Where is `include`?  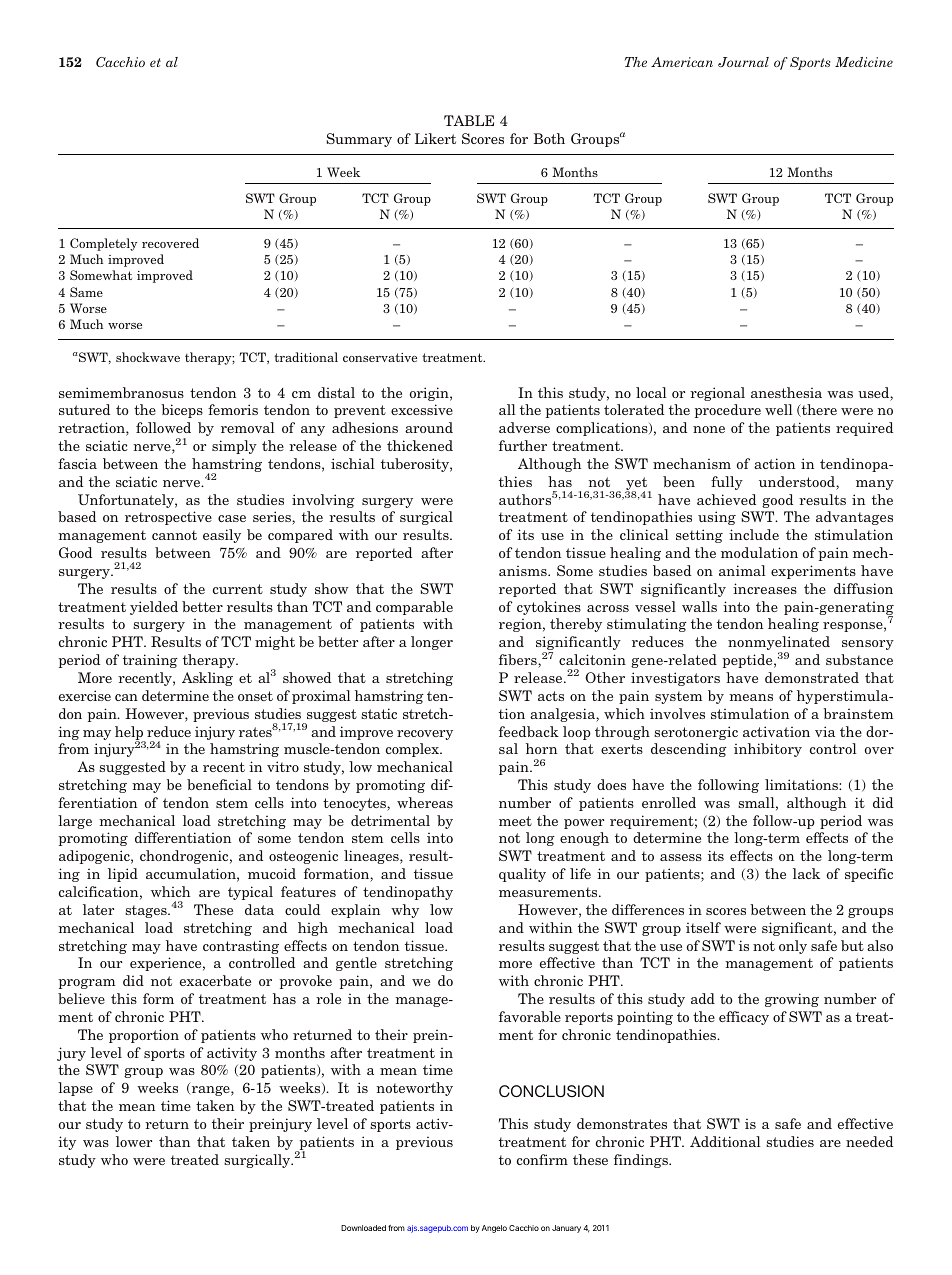 include is located at coordinates (754, 534).
